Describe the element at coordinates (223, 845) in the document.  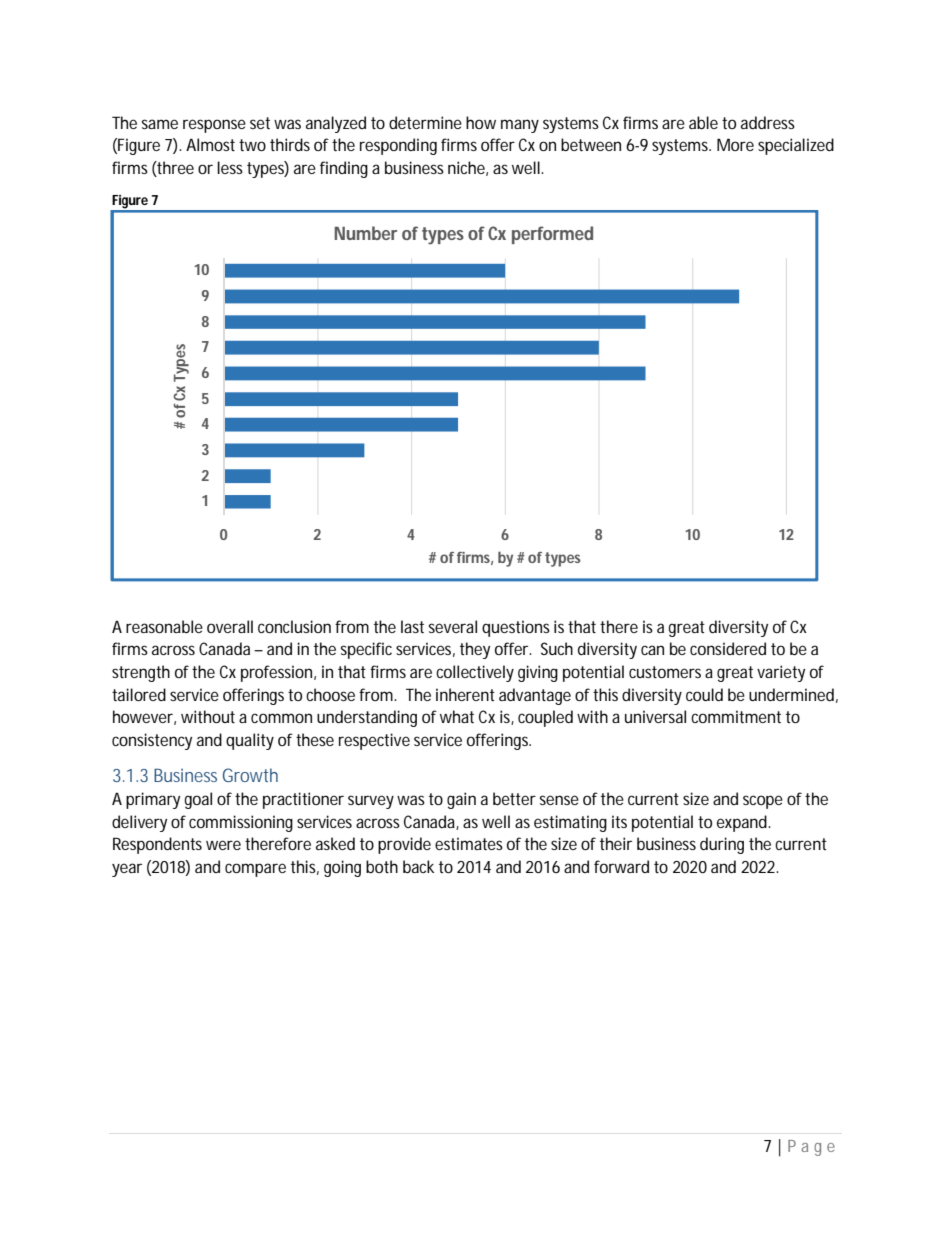
I see `were` at that location.
